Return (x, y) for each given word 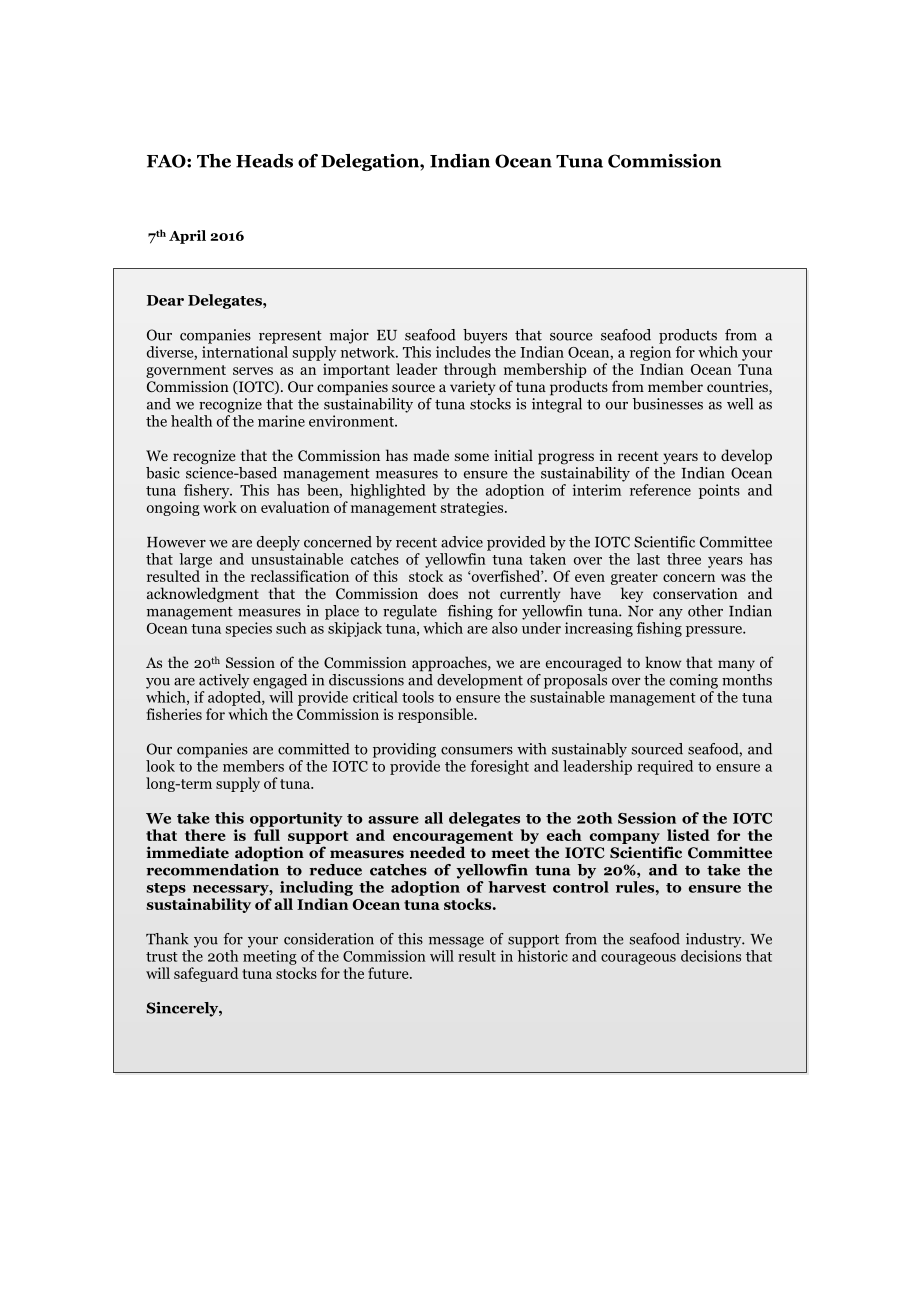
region (650, 353)
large (195, 560)
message (456, 942)
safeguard (206, 974)
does (443, 593)
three (684, 559)
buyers (485, 336)
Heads (264, 161)
